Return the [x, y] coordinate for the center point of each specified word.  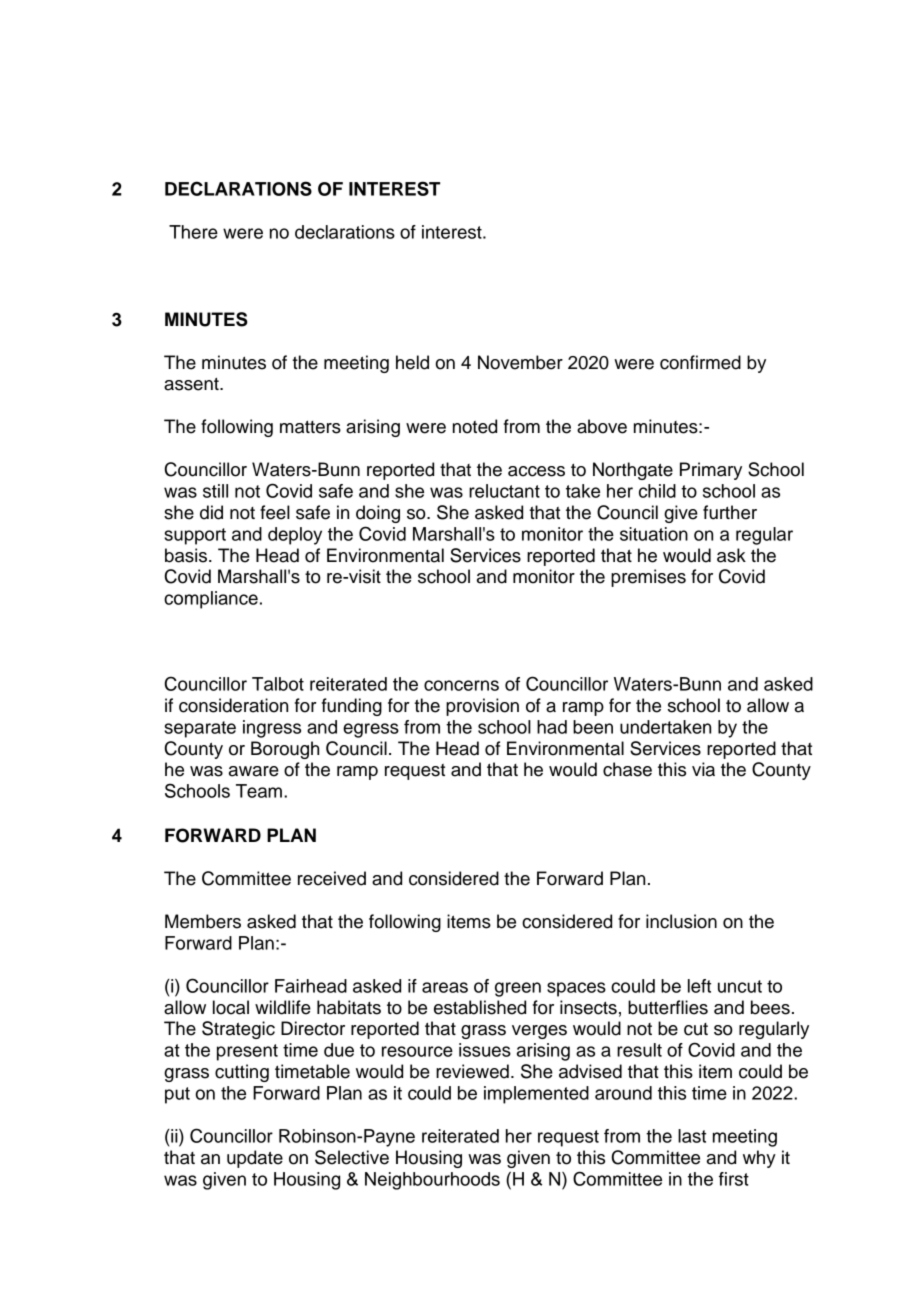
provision [482, 707]
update [255, 1159]
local [231, 1007]
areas [445, 987]
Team [259, 791]
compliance [211, 600]
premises [648, 578]
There [193, 232]
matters [310, 427]
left [699, 986]
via [703, 769]
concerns [461, 685]
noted [475, 426]
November [520, 362]
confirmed [700, 362]
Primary [711, 471]
